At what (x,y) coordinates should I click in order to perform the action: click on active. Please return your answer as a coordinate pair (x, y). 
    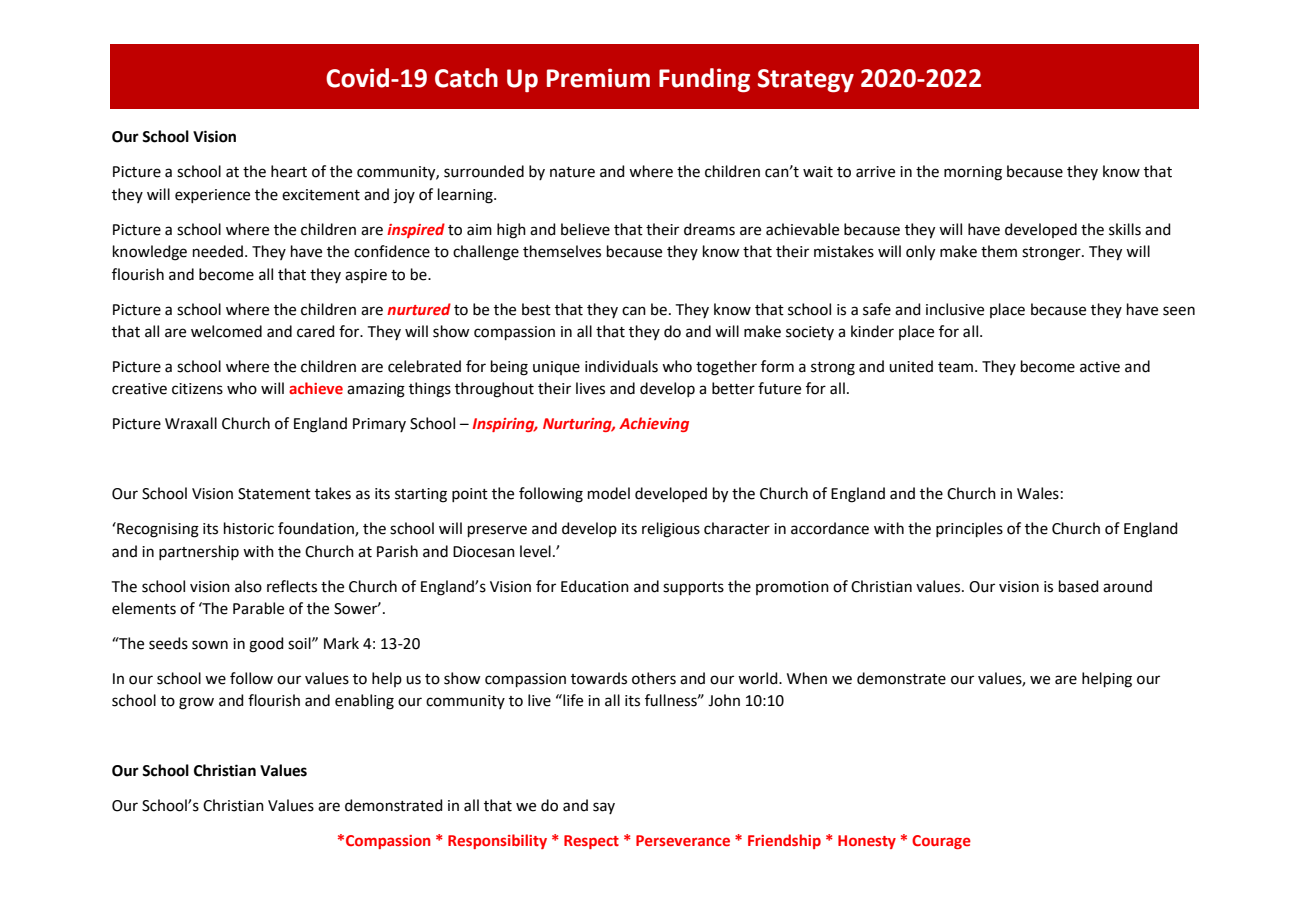
    Looking at the image, I should click on (1100, 367).
